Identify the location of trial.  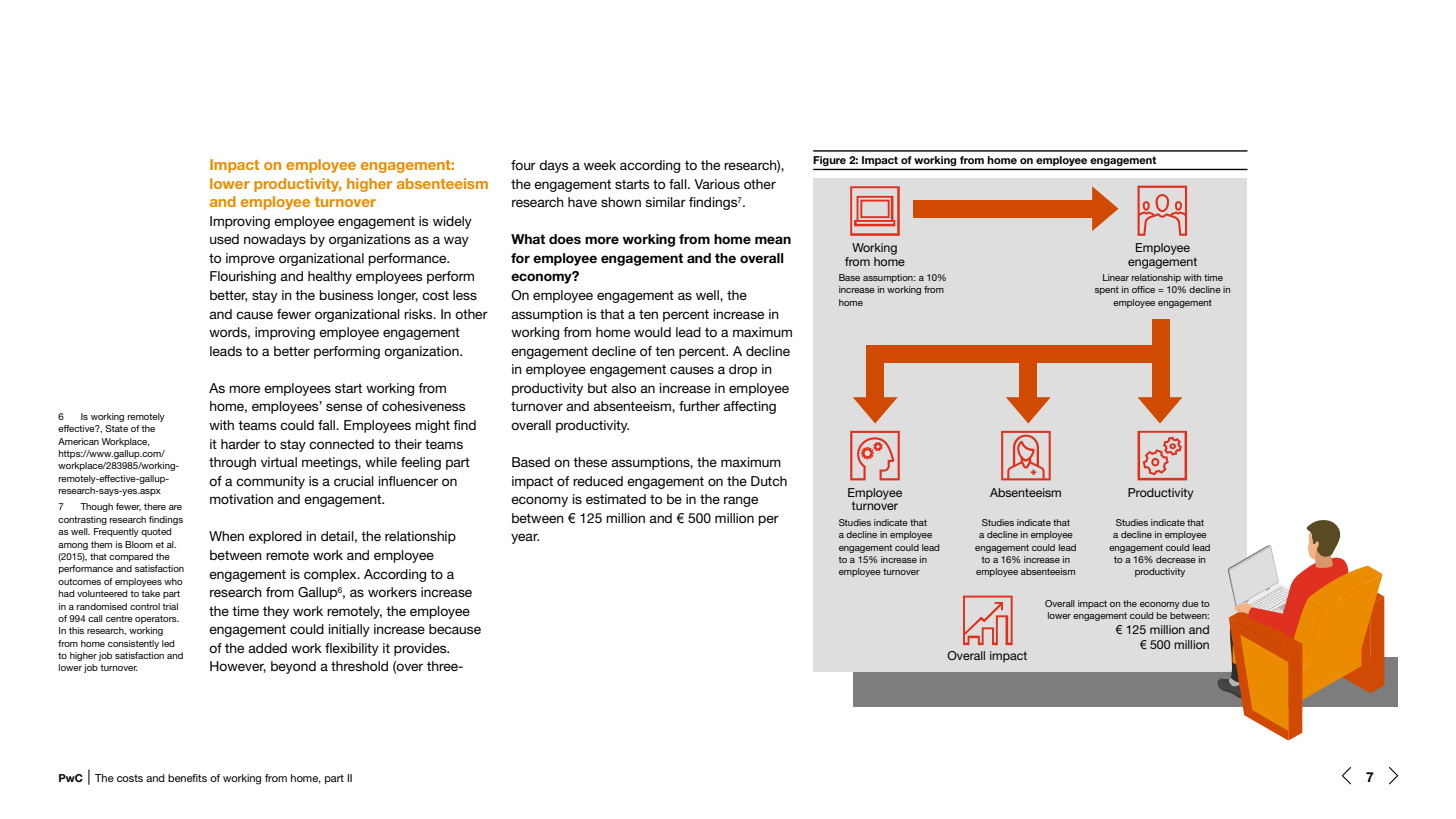
(170, 606).
